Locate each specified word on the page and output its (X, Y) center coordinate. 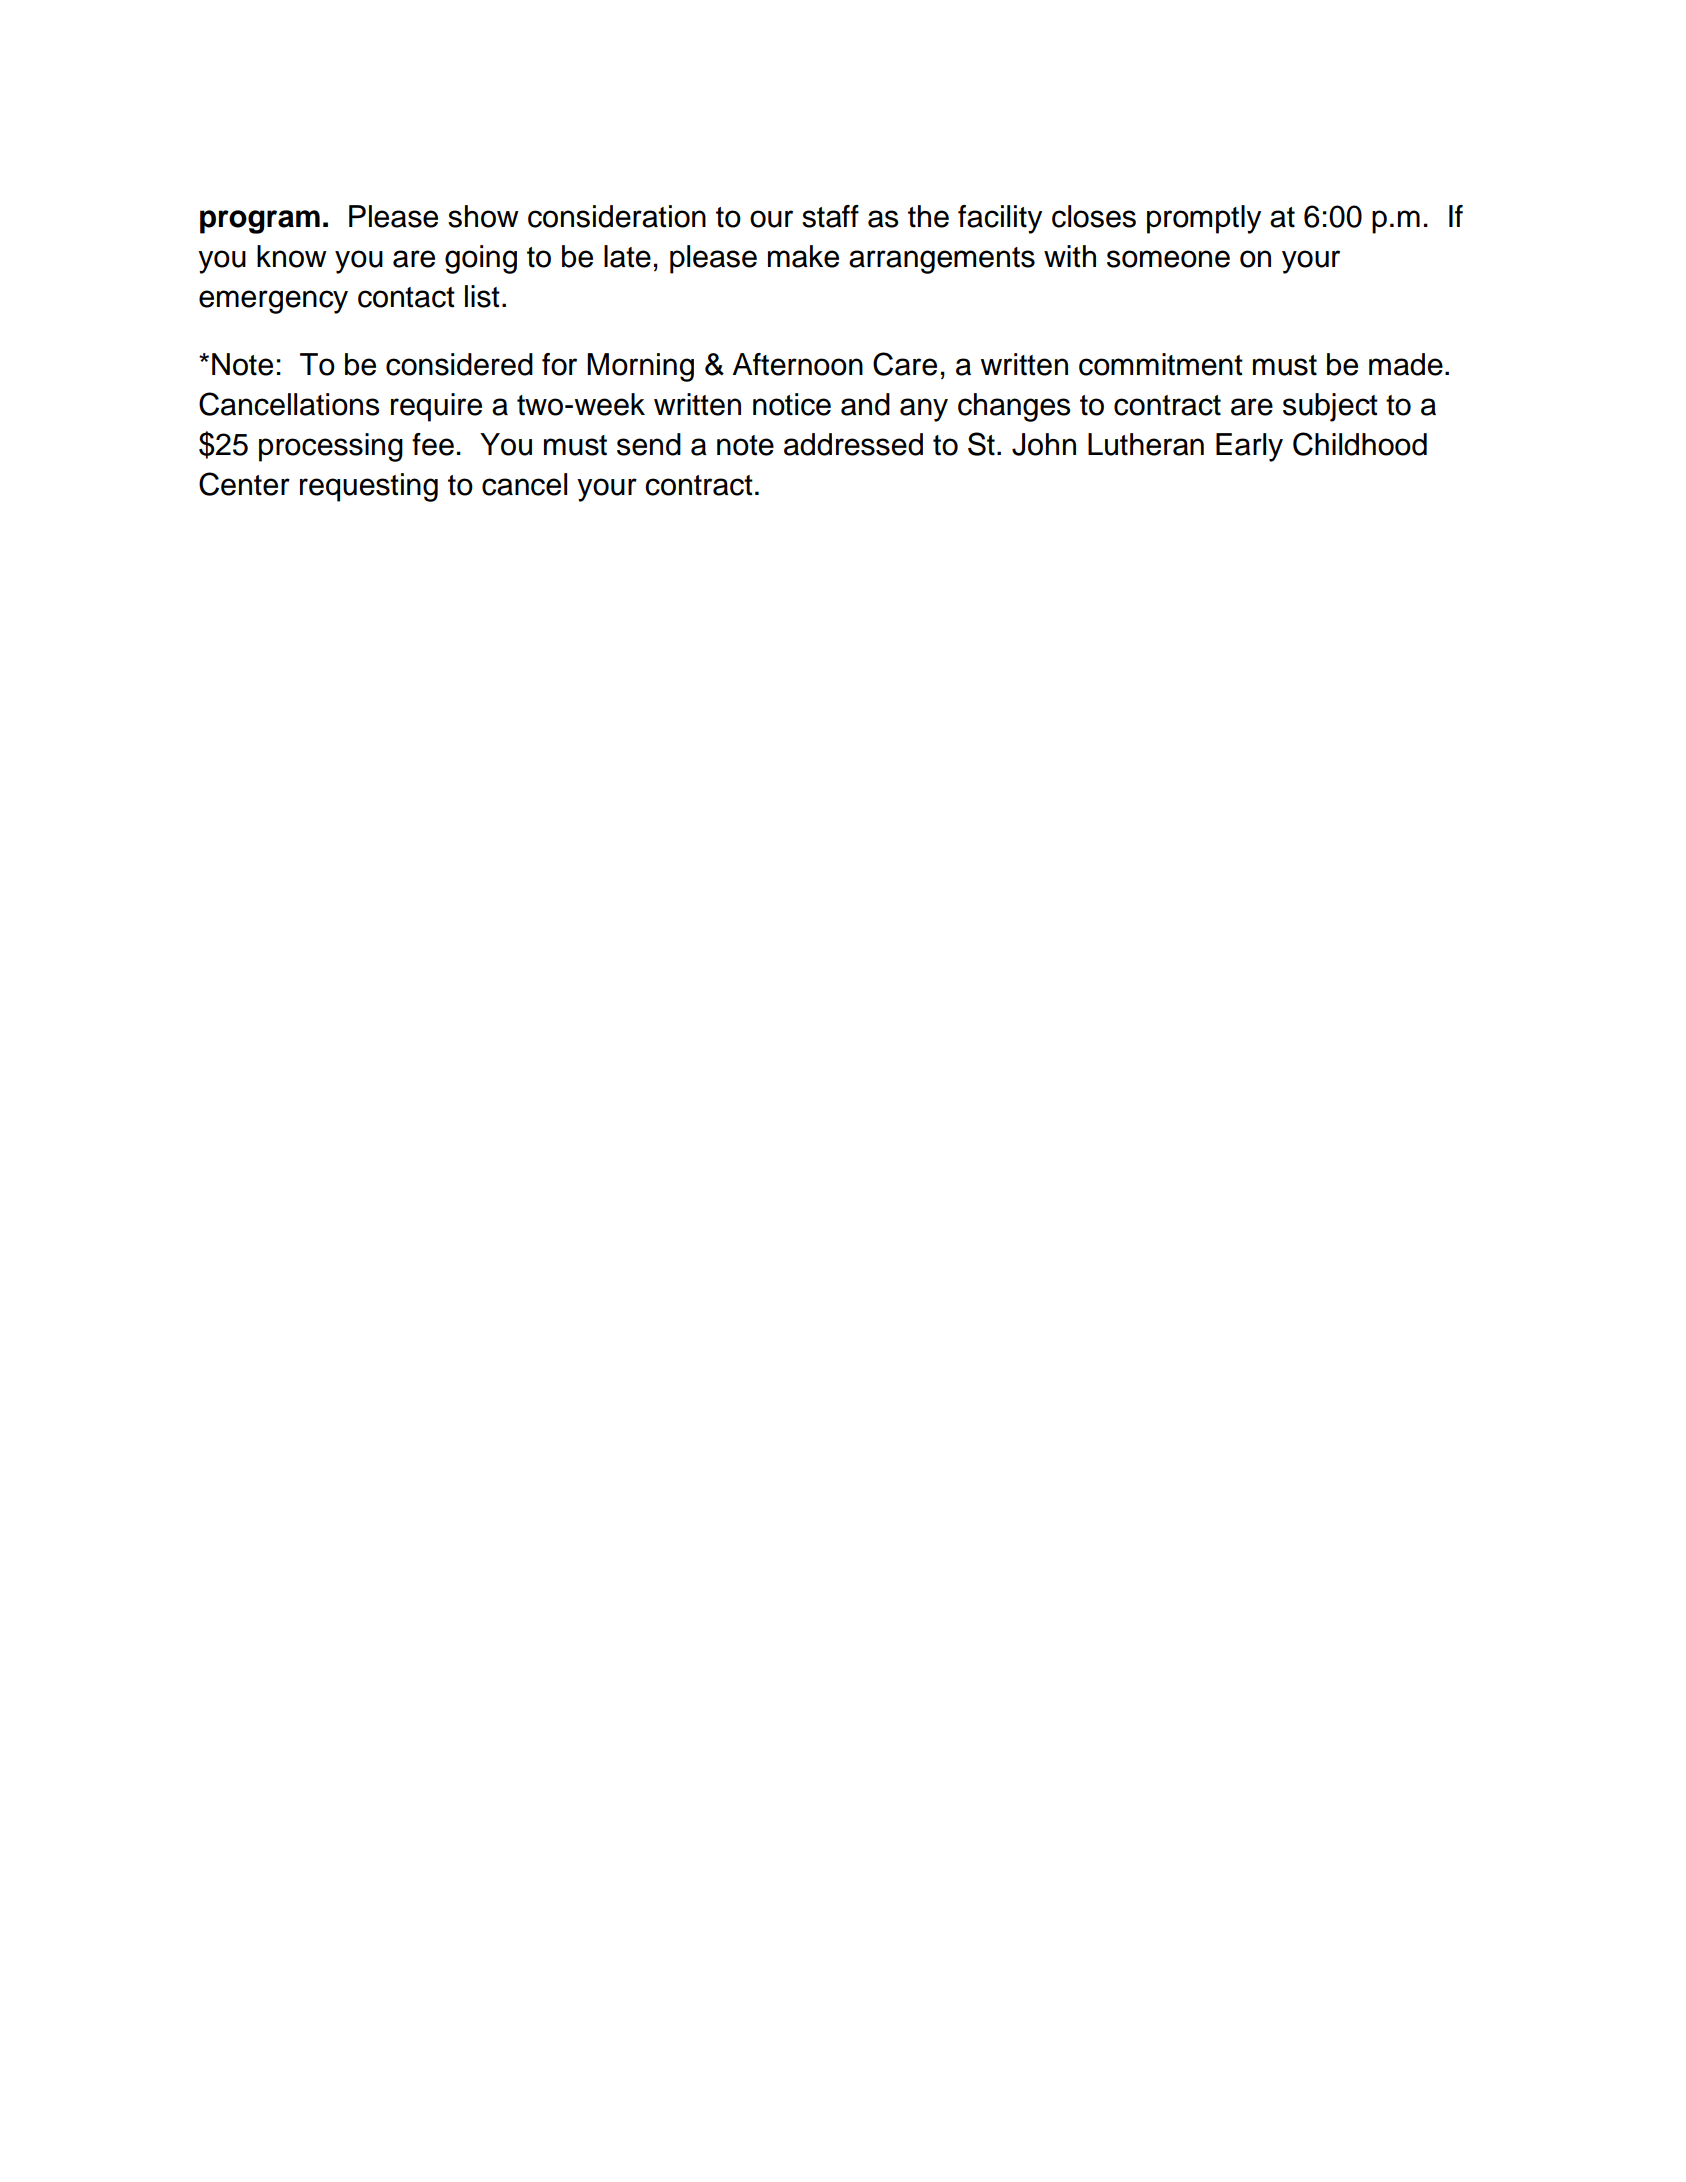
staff (830, 216)
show (483, 216)
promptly (1204, 219)
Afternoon (798, 364)
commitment (1161, 364)
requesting (369, 487)
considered (459, 364)
